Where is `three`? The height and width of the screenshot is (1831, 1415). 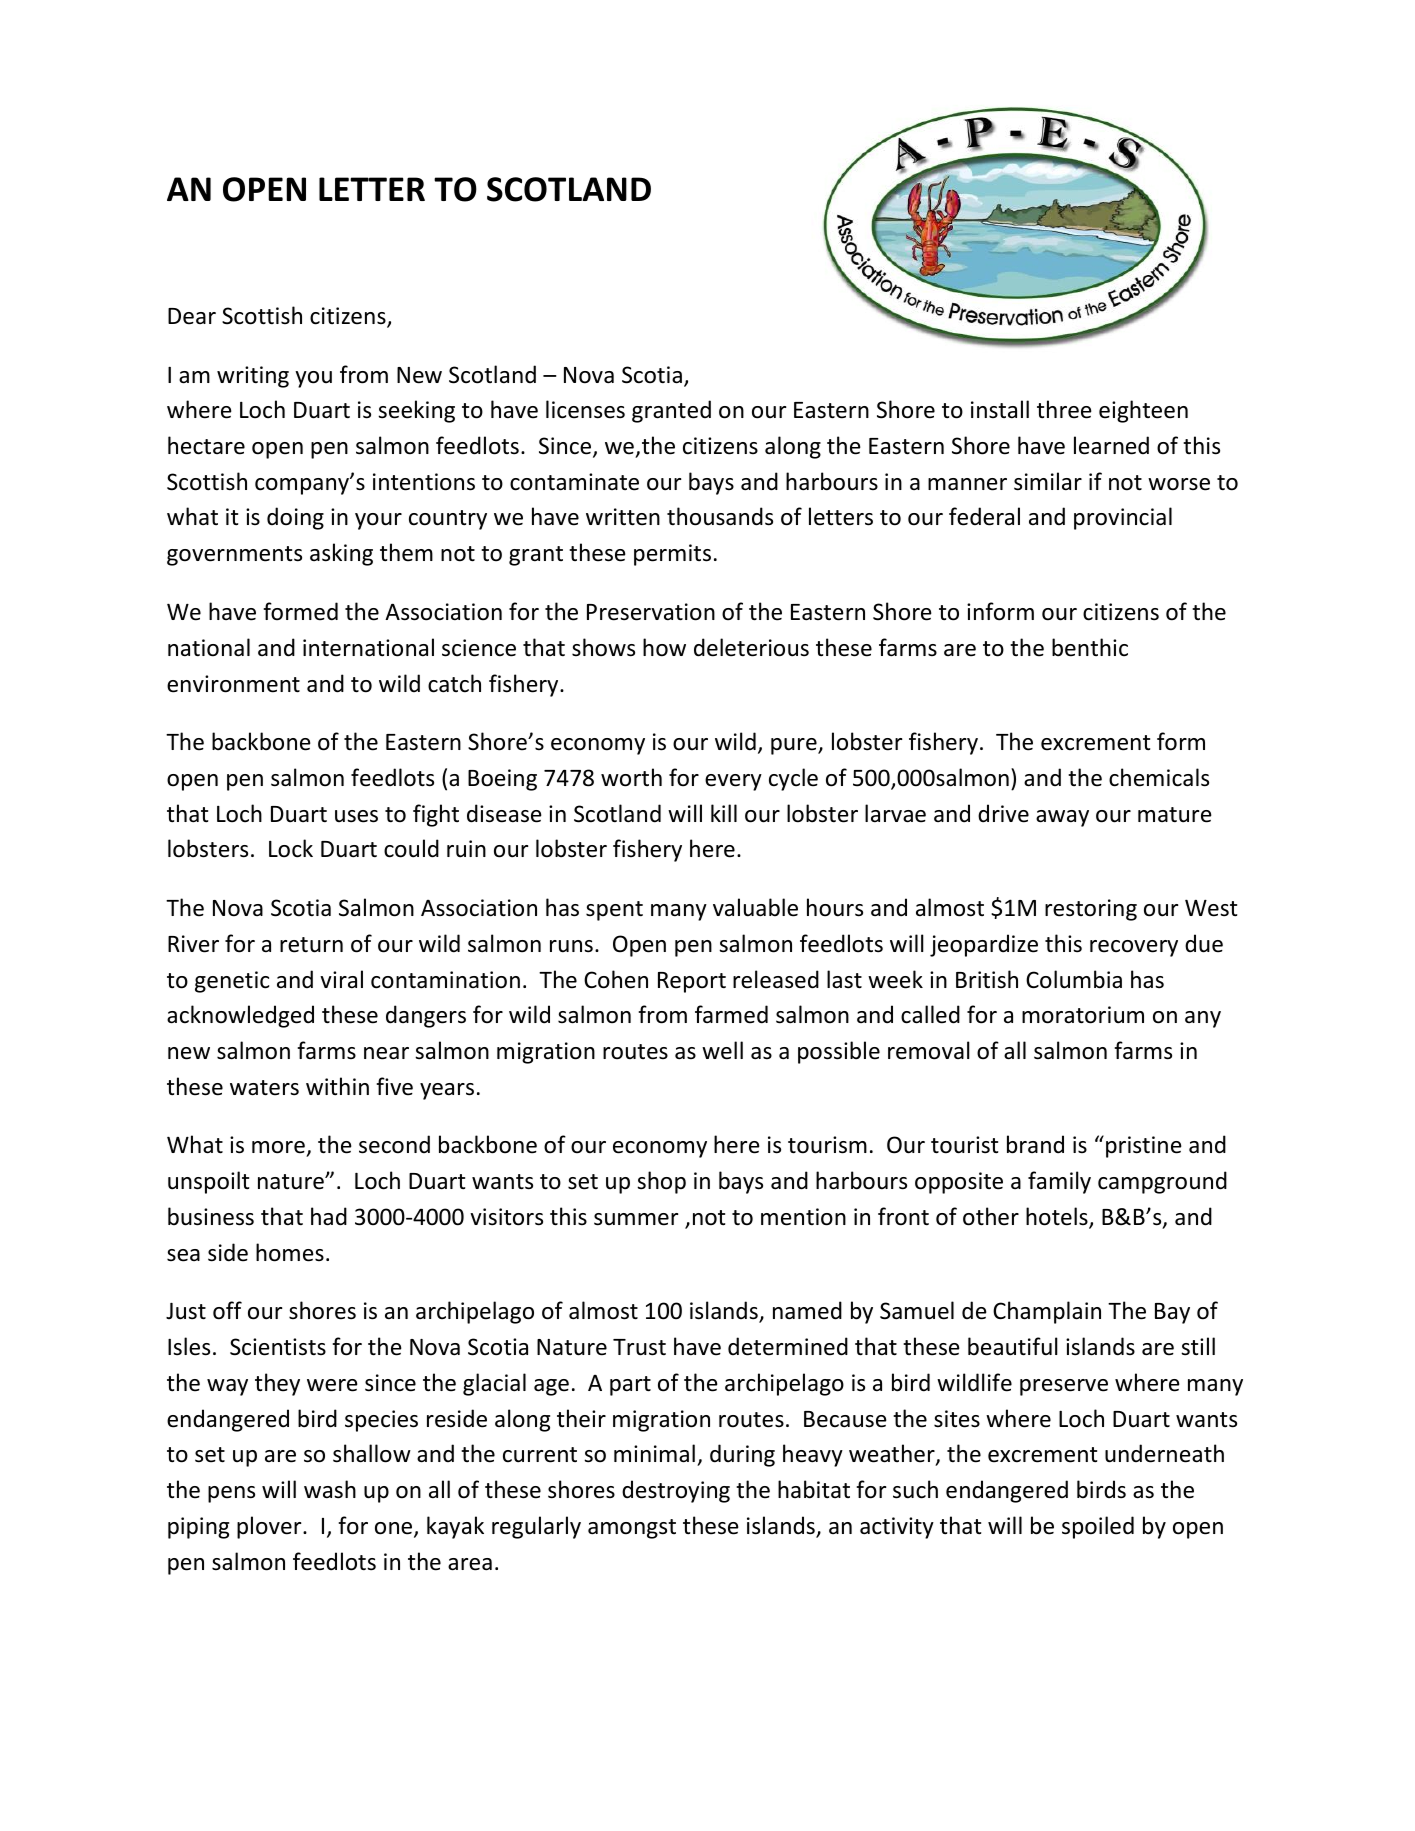
three is located at coordinates (1064, 409).
